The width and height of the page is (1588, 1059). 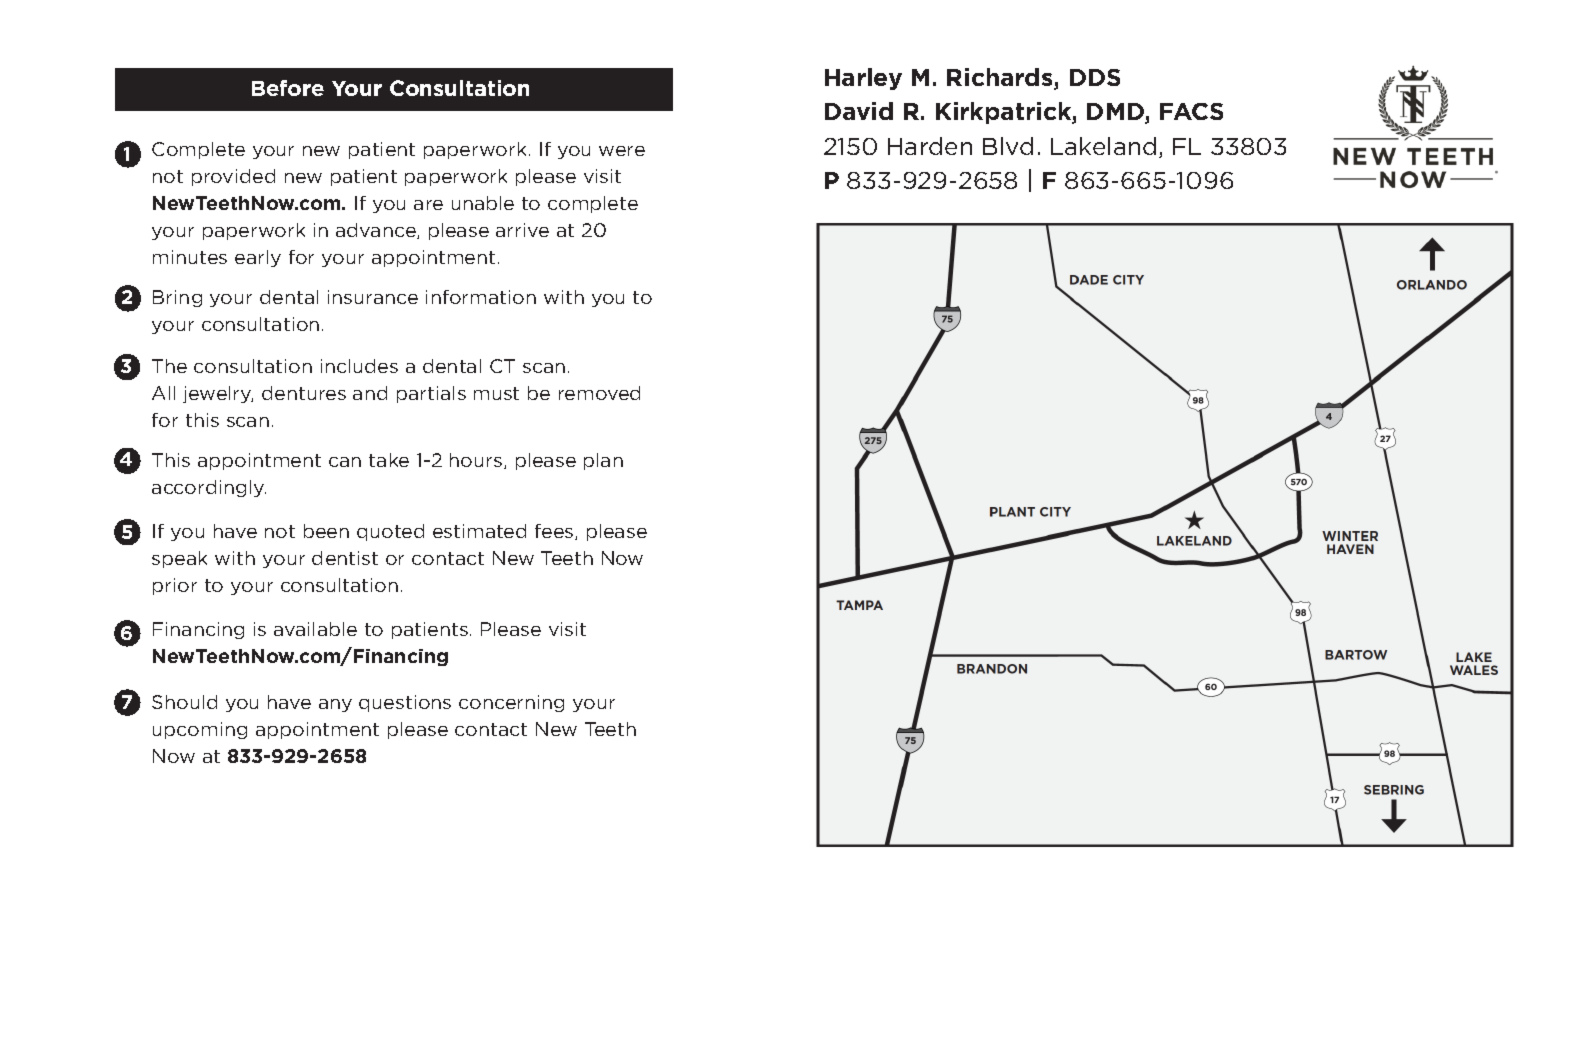 I want to click on arrive, so click(x=522, y=230).
